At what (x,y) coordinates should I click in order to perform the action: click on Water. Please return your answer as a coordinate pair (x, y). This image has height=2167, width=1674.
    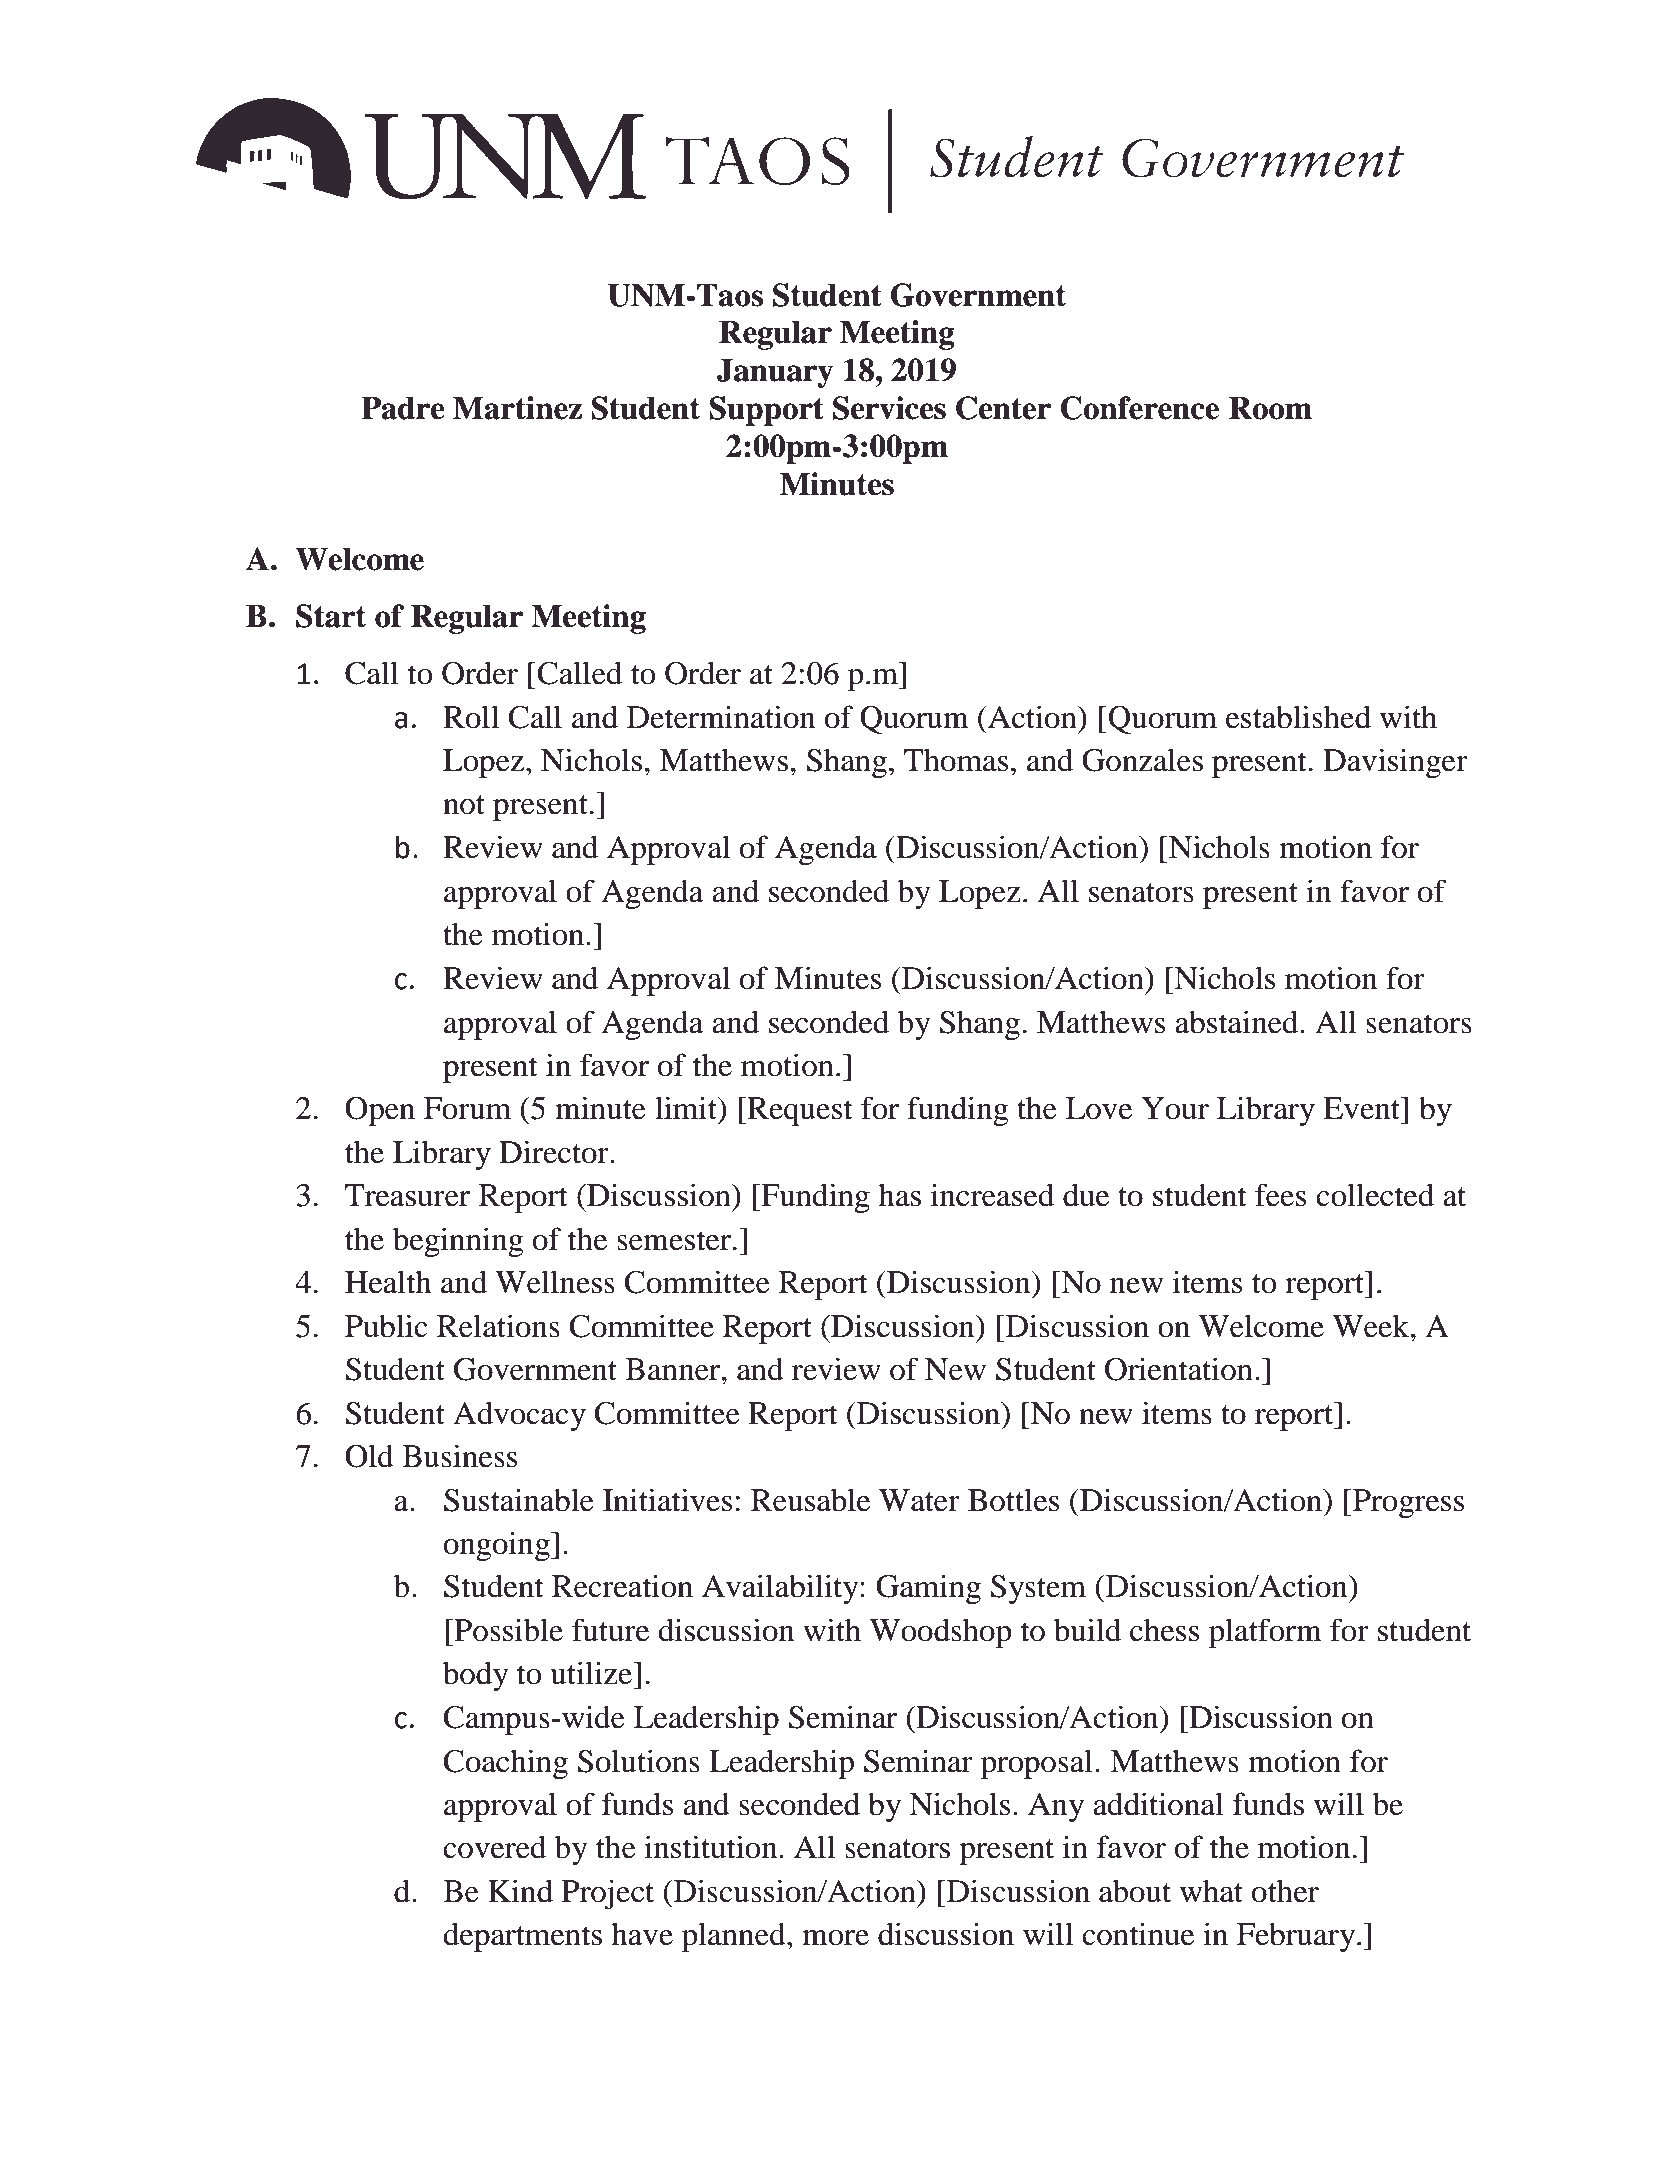
    Looking at the image, I should click on (919, 1500).
